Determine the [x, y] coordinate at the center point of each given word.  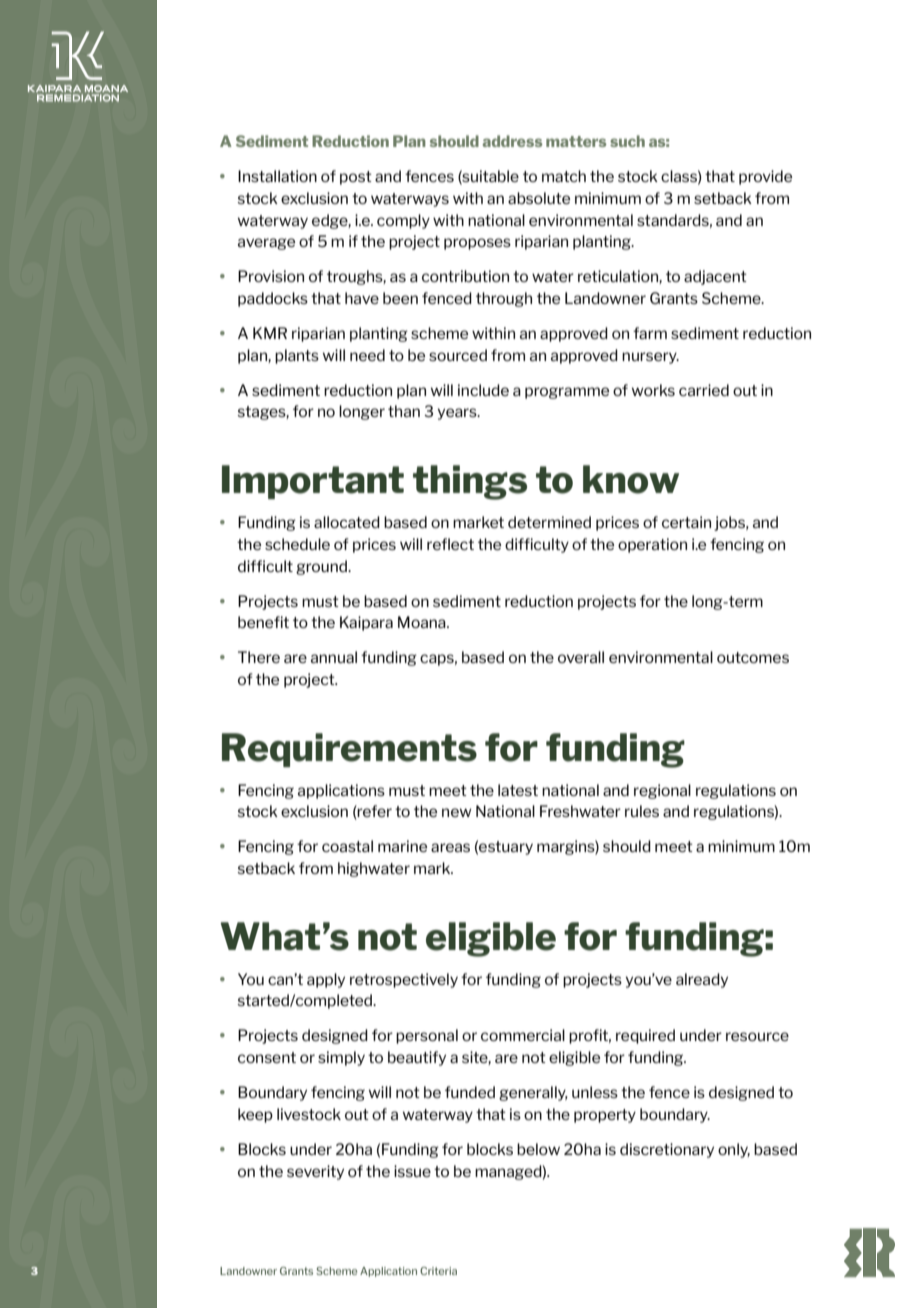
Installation [277, 176]
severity [315, 1172]
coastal [347, 846]
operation [652, 545]
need [367, 355]
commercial [523, 1035]
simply [341, 1058]
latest [518, 790]
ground [323, 567]
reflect [450, 544]
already [702, 980]
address [512, 141]
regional [662, 791]
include [483, 390]
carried [704, 390]
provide [765, 177]
